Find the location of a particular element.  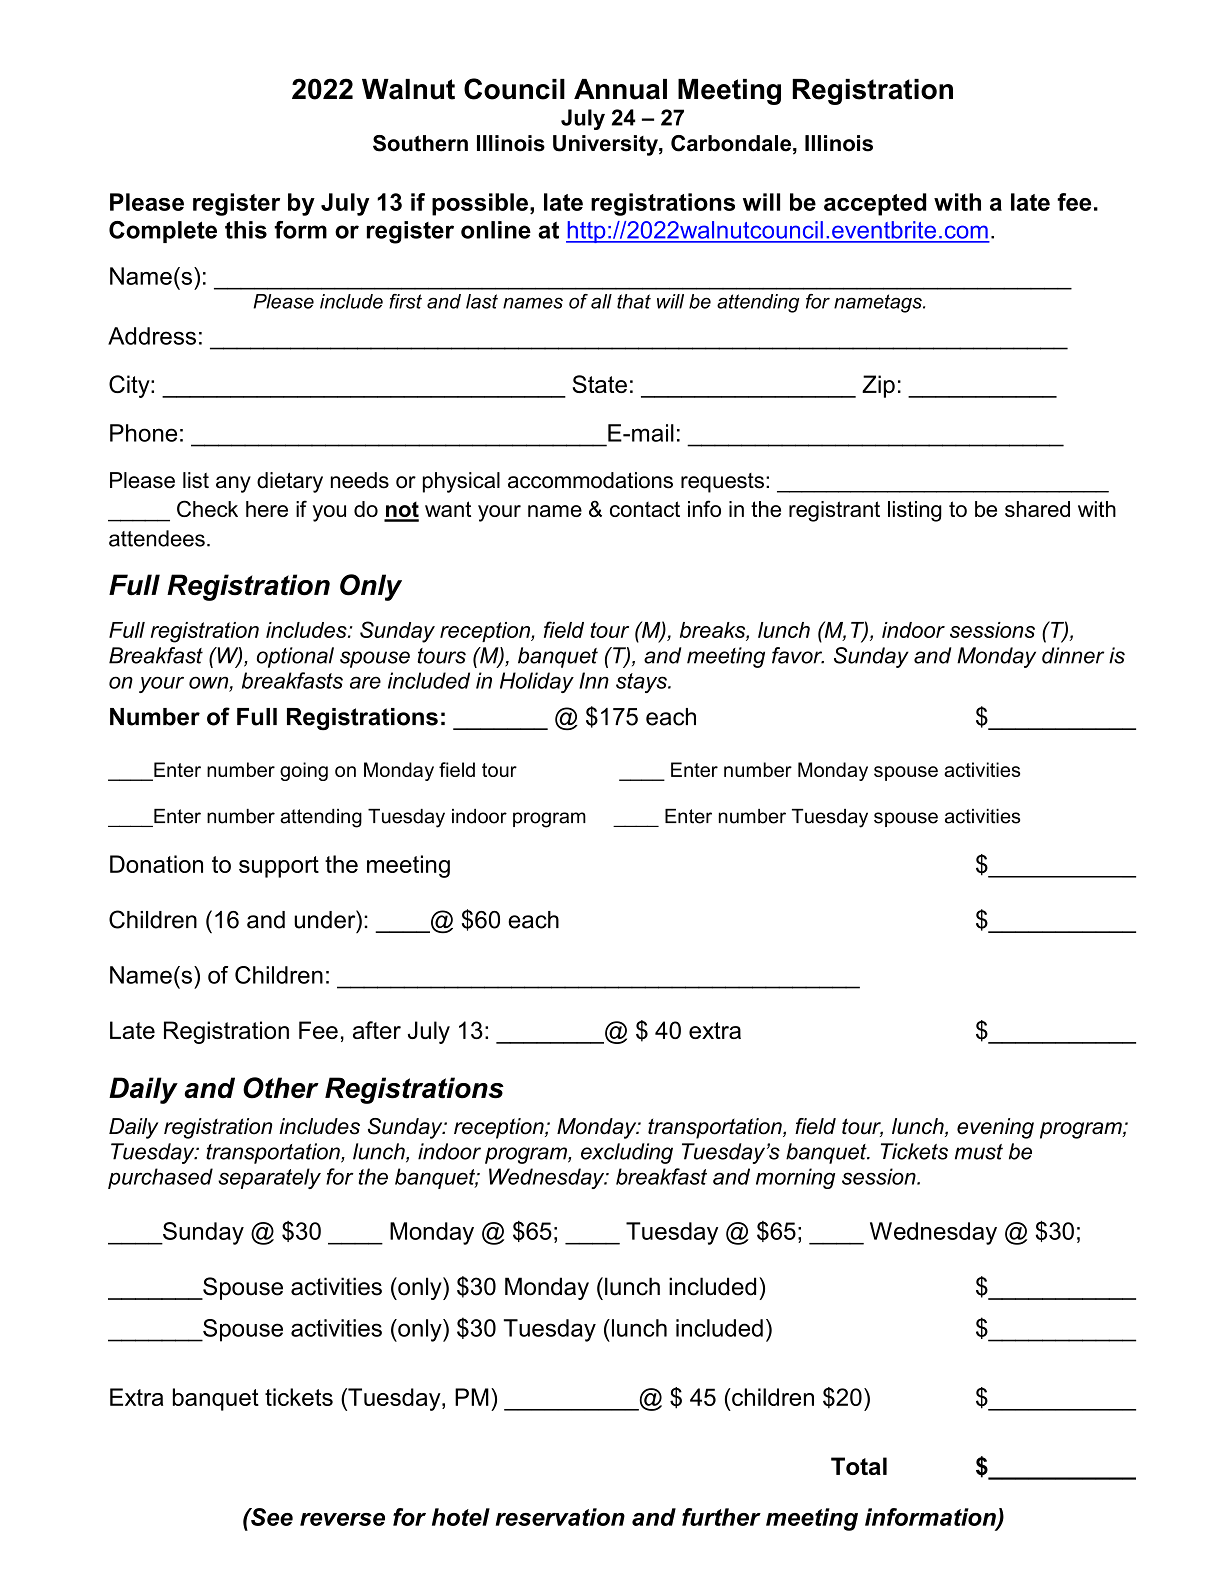

stays is located at coordinates (642, 683).
